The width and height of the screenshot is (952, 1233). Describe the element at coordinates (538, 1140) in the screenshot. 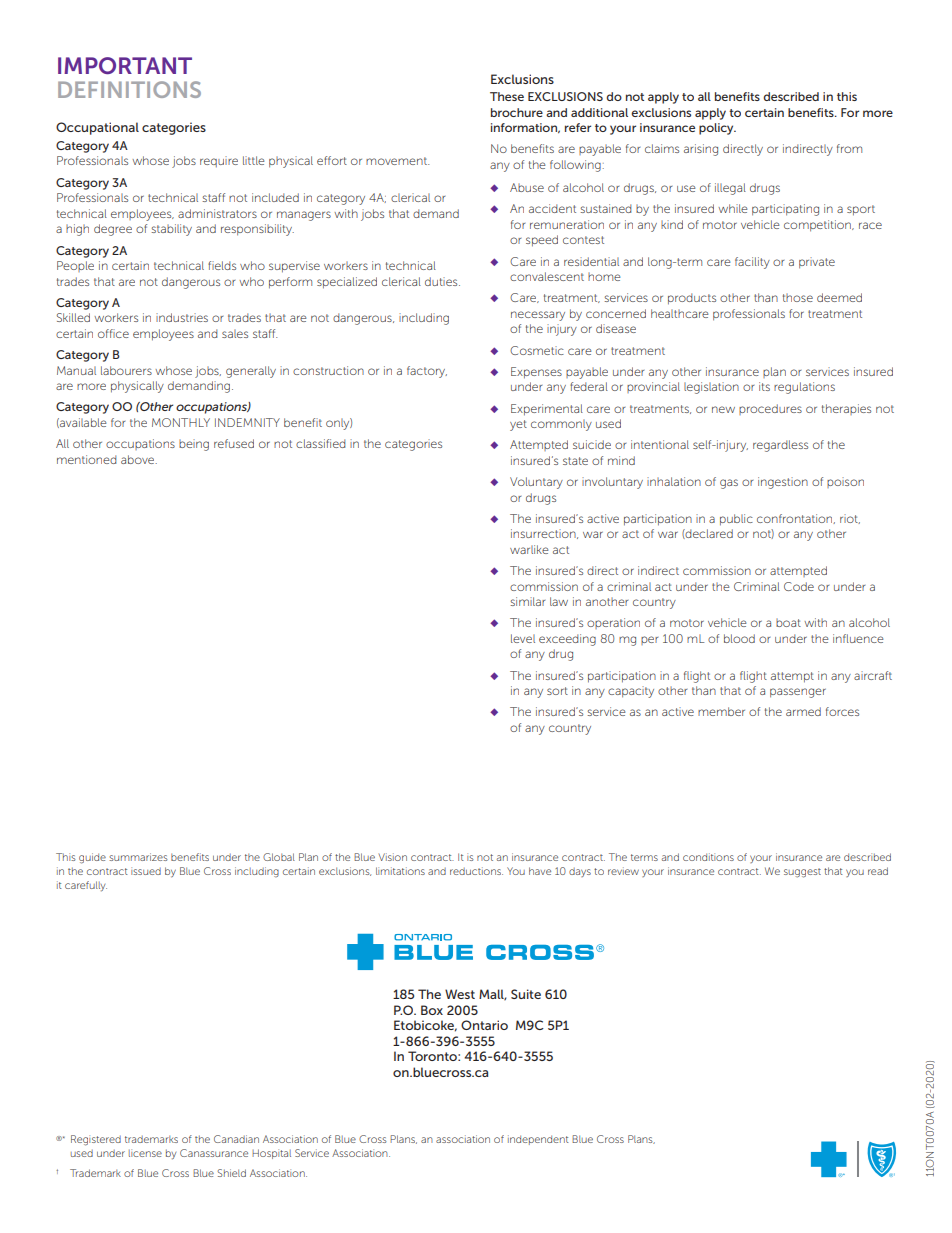

I see `independent` at that location.
